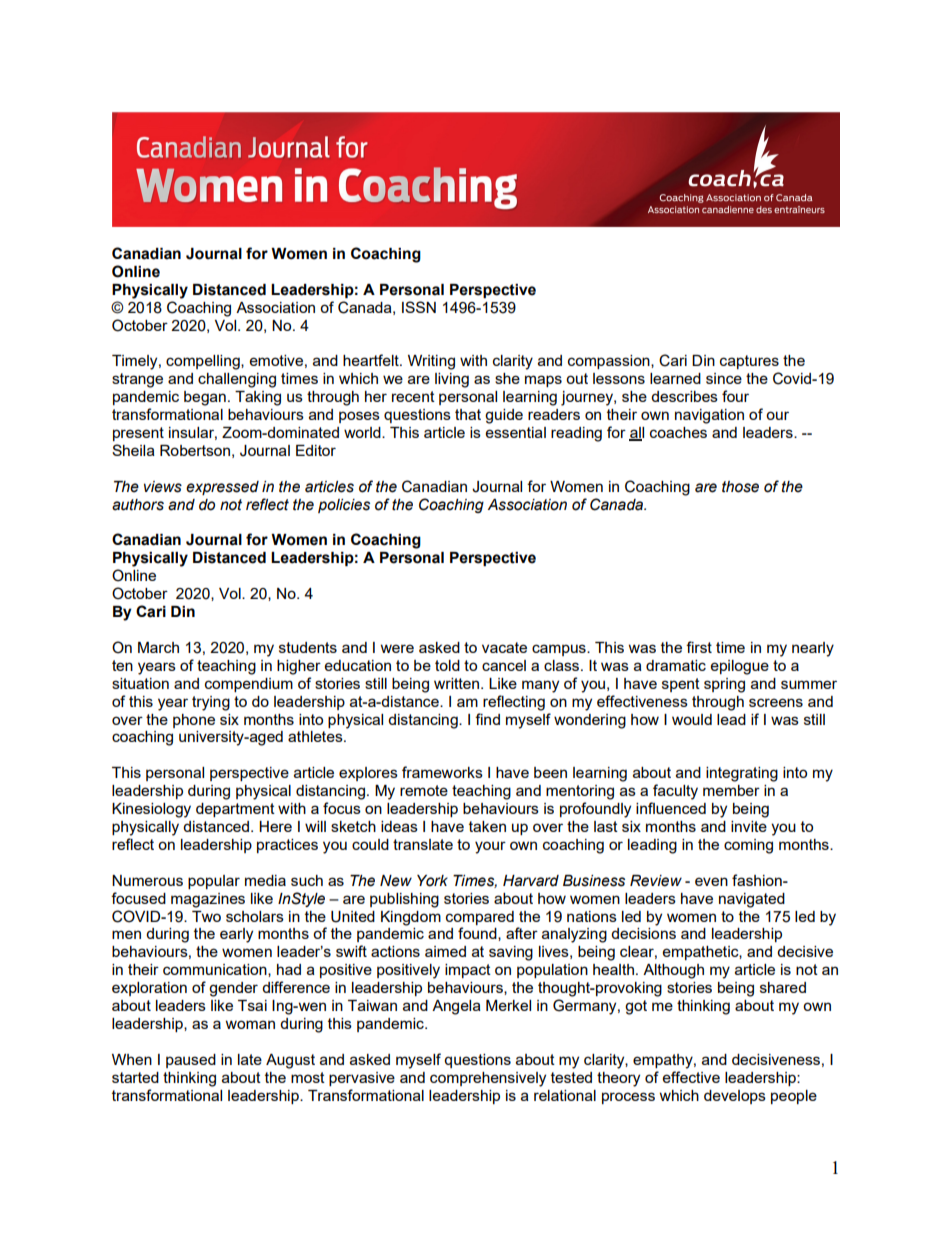 The height and width of the page is (1233, 952). I want to click on even, so click(711, 881).
